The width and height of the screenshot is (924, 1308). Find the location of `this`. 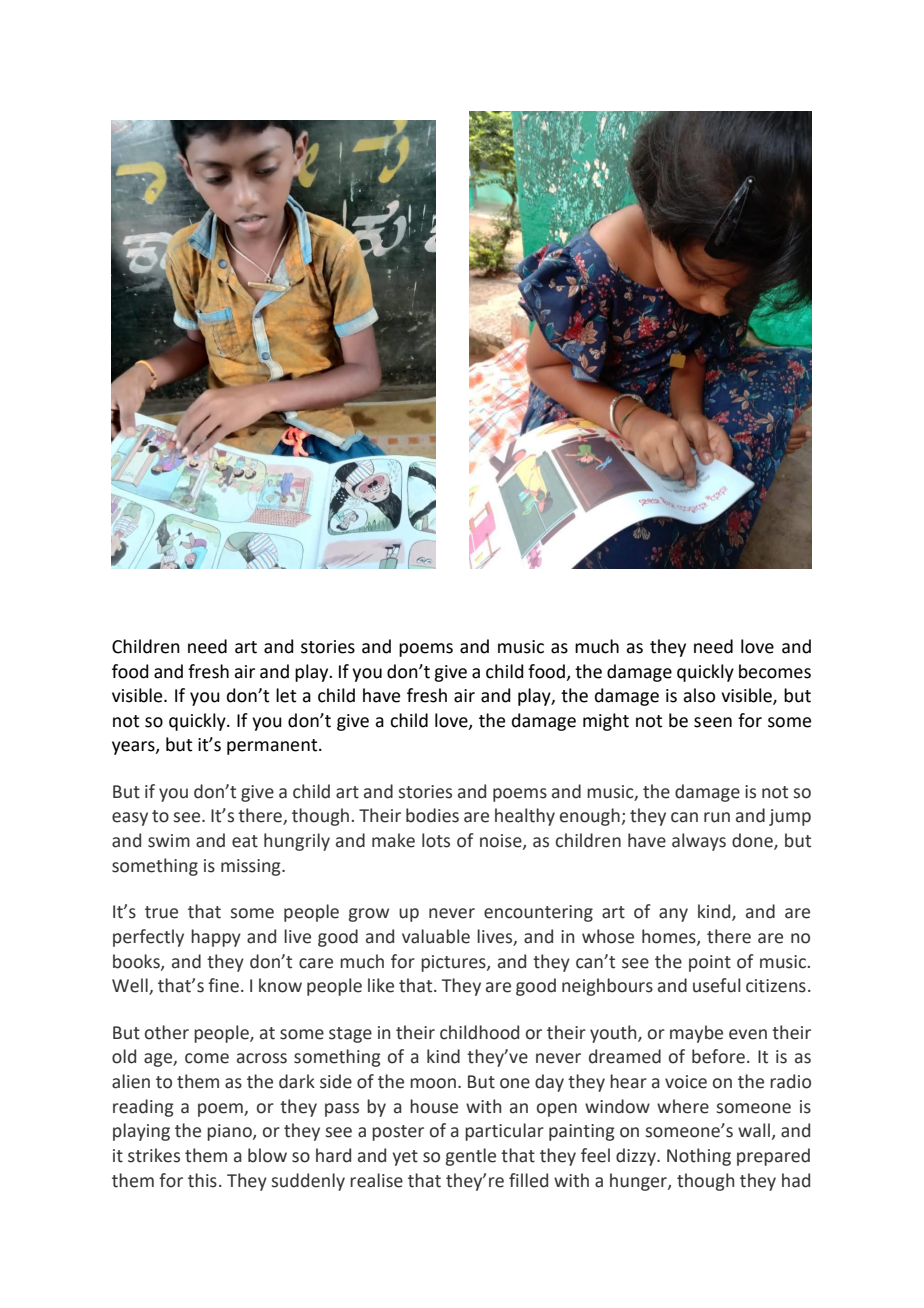

this is located at coordinates (202, 1180).
